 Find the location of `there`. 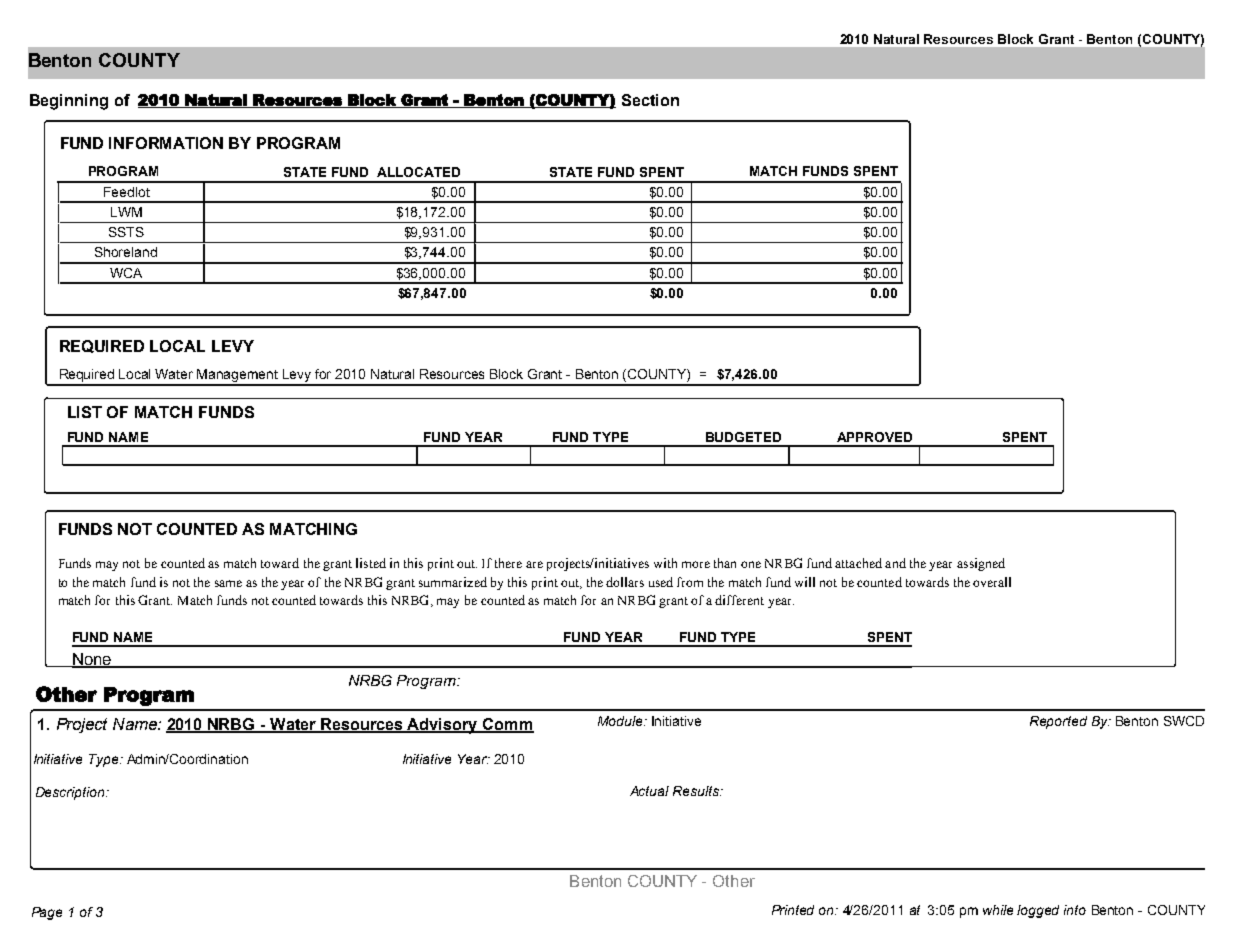

there is located at coordinates (508, 563).
